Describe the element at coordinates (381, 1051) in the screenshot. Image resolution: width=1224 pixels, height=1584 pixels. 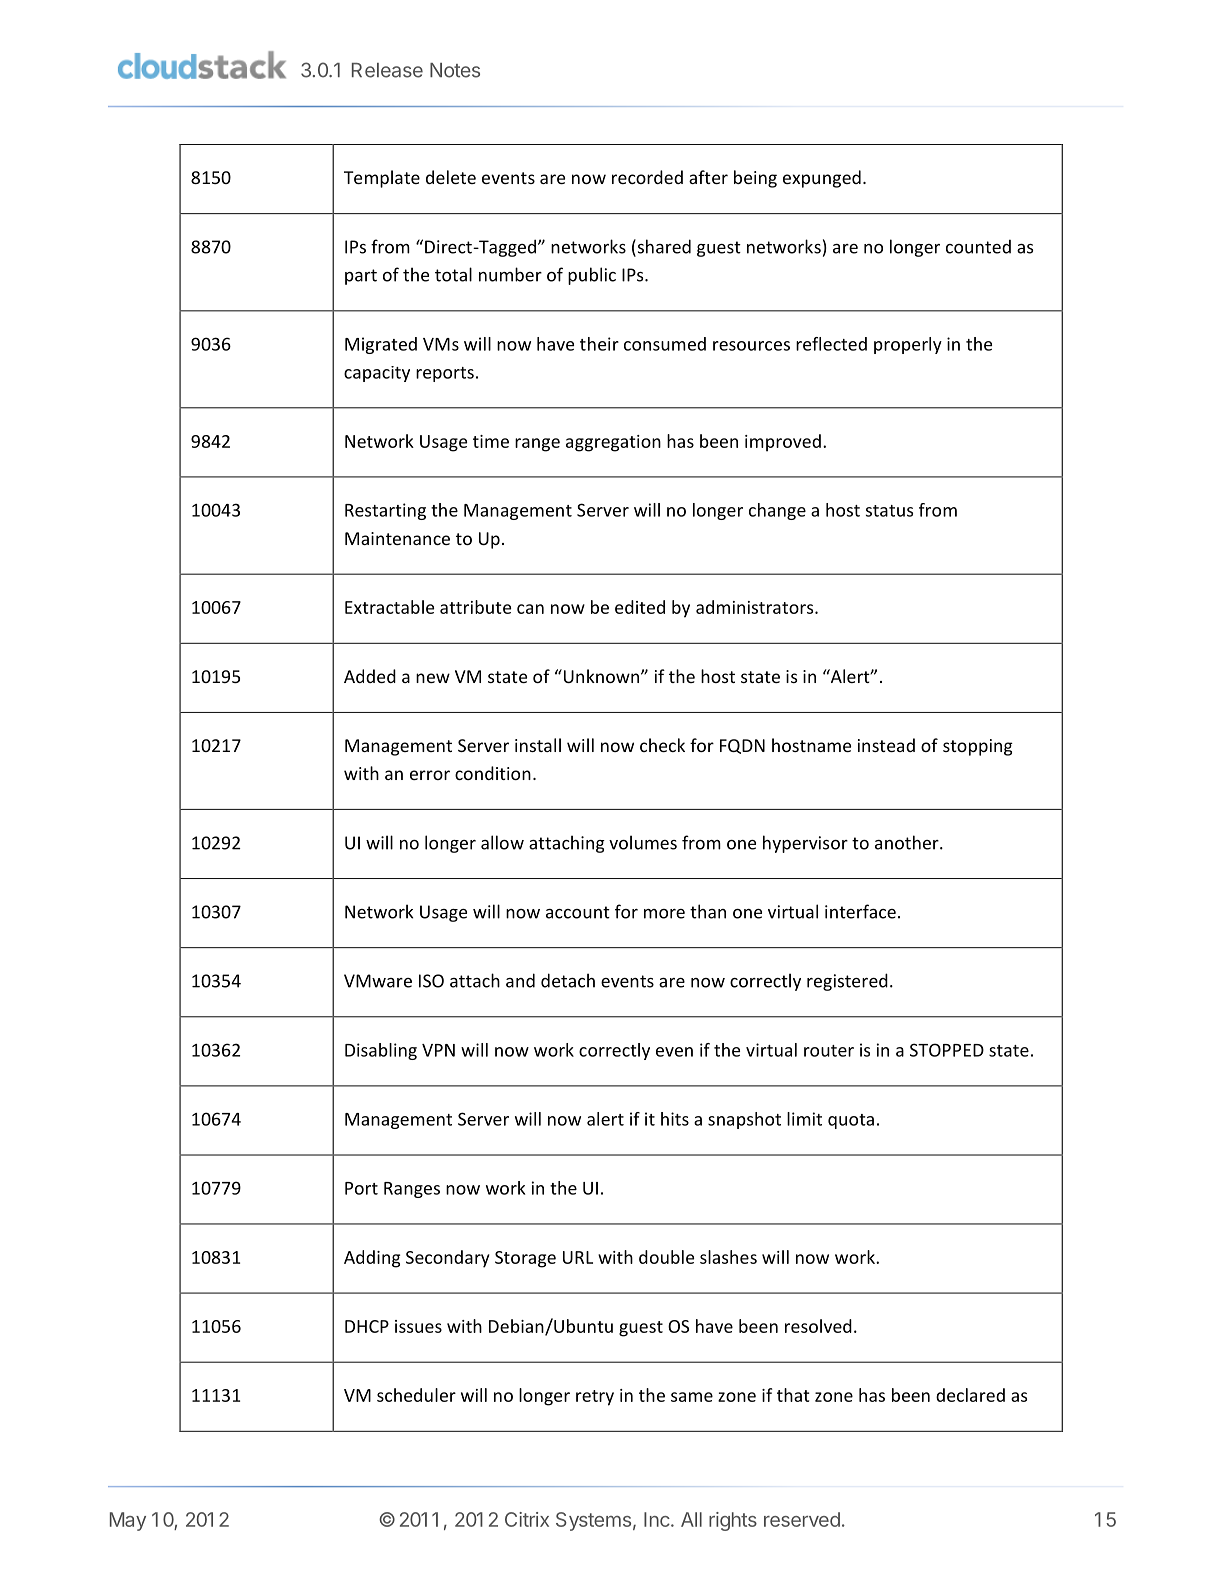
I see `Disabling` at that location.
